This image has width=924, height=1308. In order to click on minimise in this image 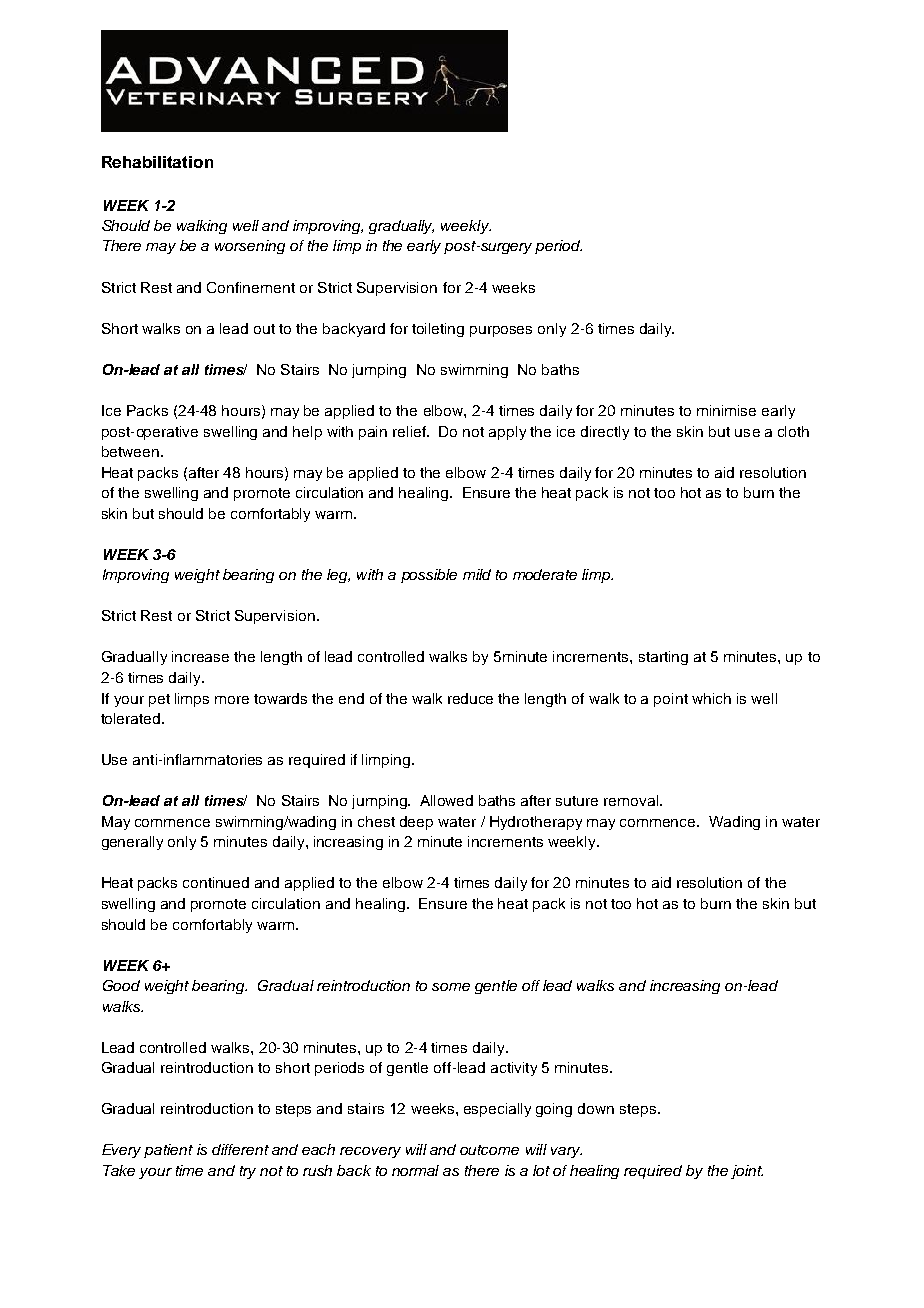, I will do `click(726, 410)`.
